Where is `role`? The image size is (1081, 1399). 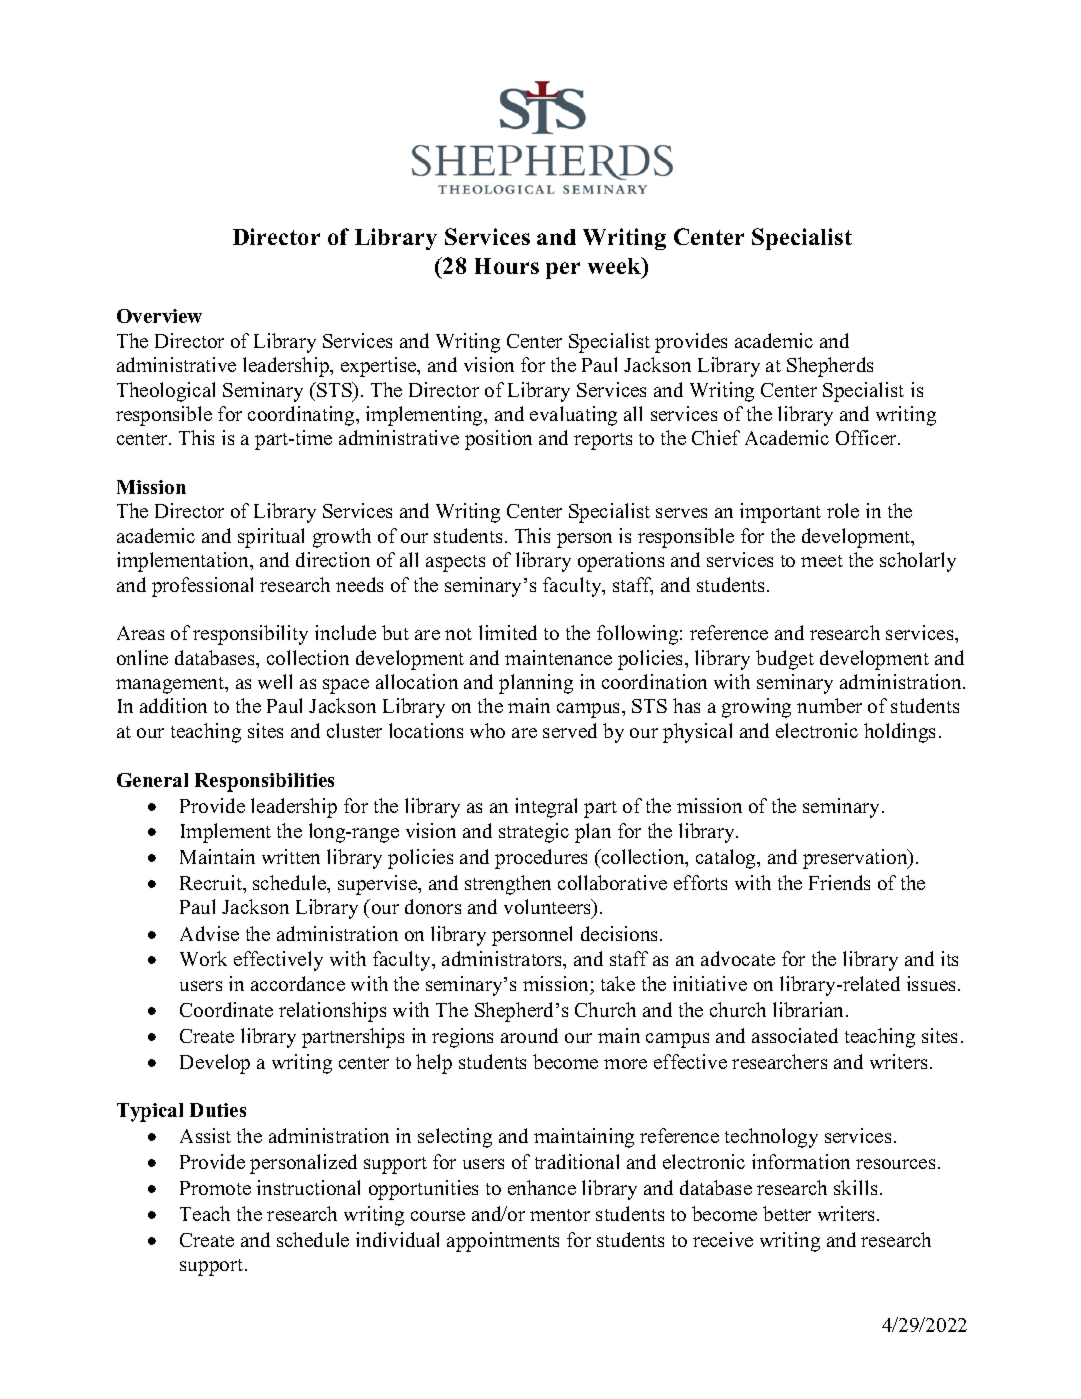
role is located at coordinates (843, 510).
